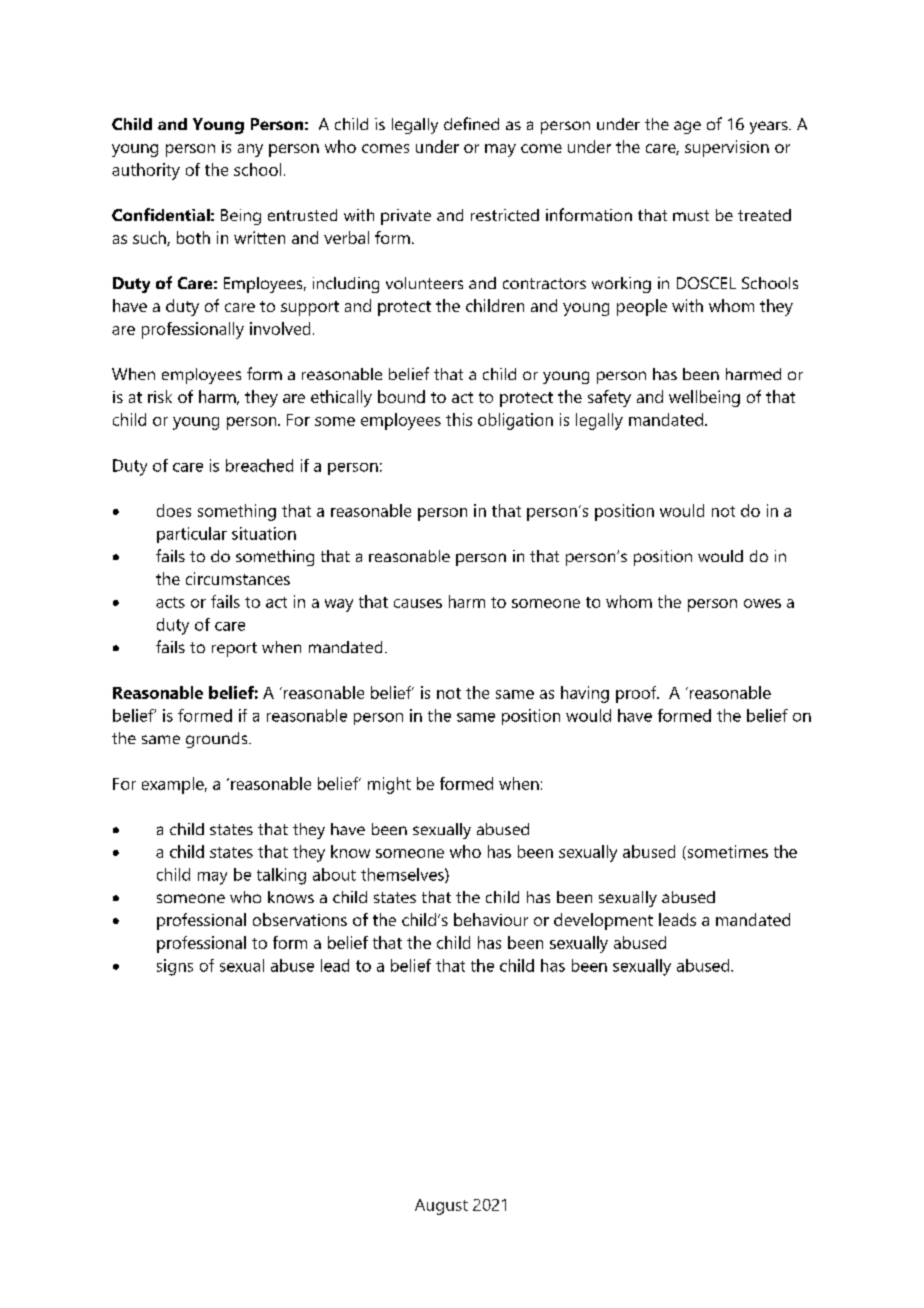  What do you see at coordinates (401, 396) in the image?
I see `bound` at bounding box center [401, 396].
